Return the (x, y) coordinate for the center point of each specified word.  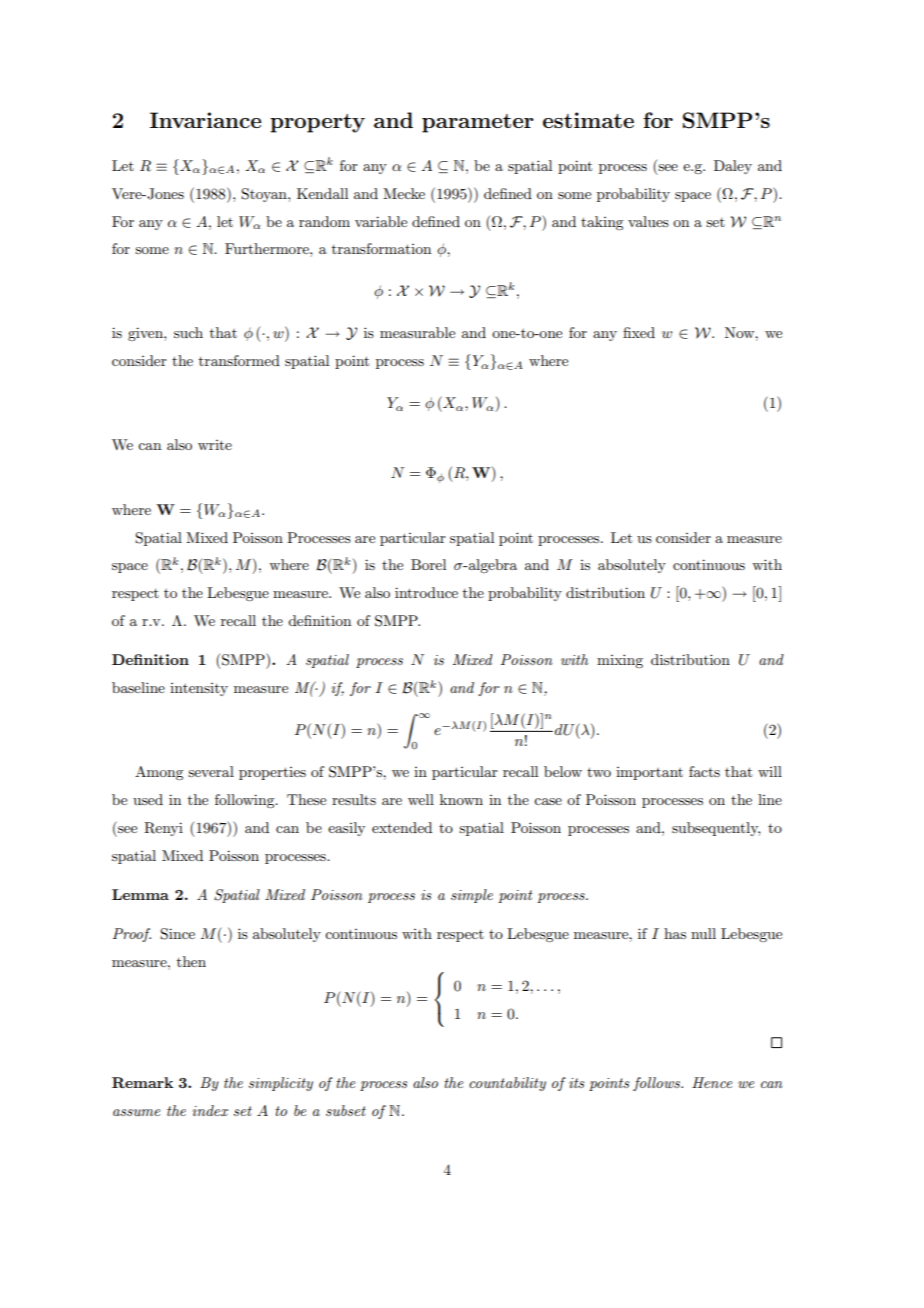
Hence (712, 1082)
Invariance (205, 120)
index (210, 1110)
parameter (478, 123)
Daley (733, 167)
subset (346, 1110)
